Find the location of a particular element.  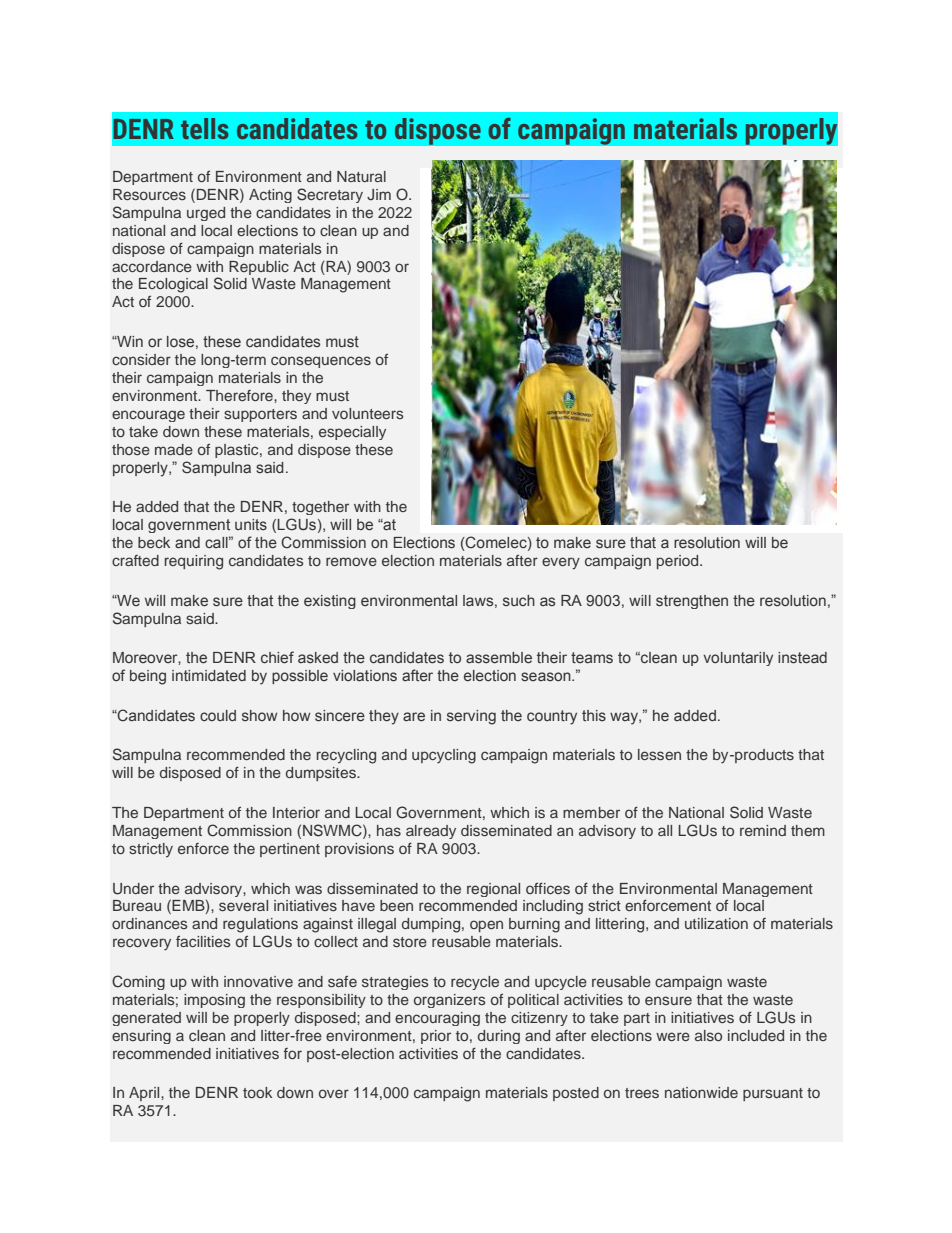

already is located at coordinates (431, 832).
